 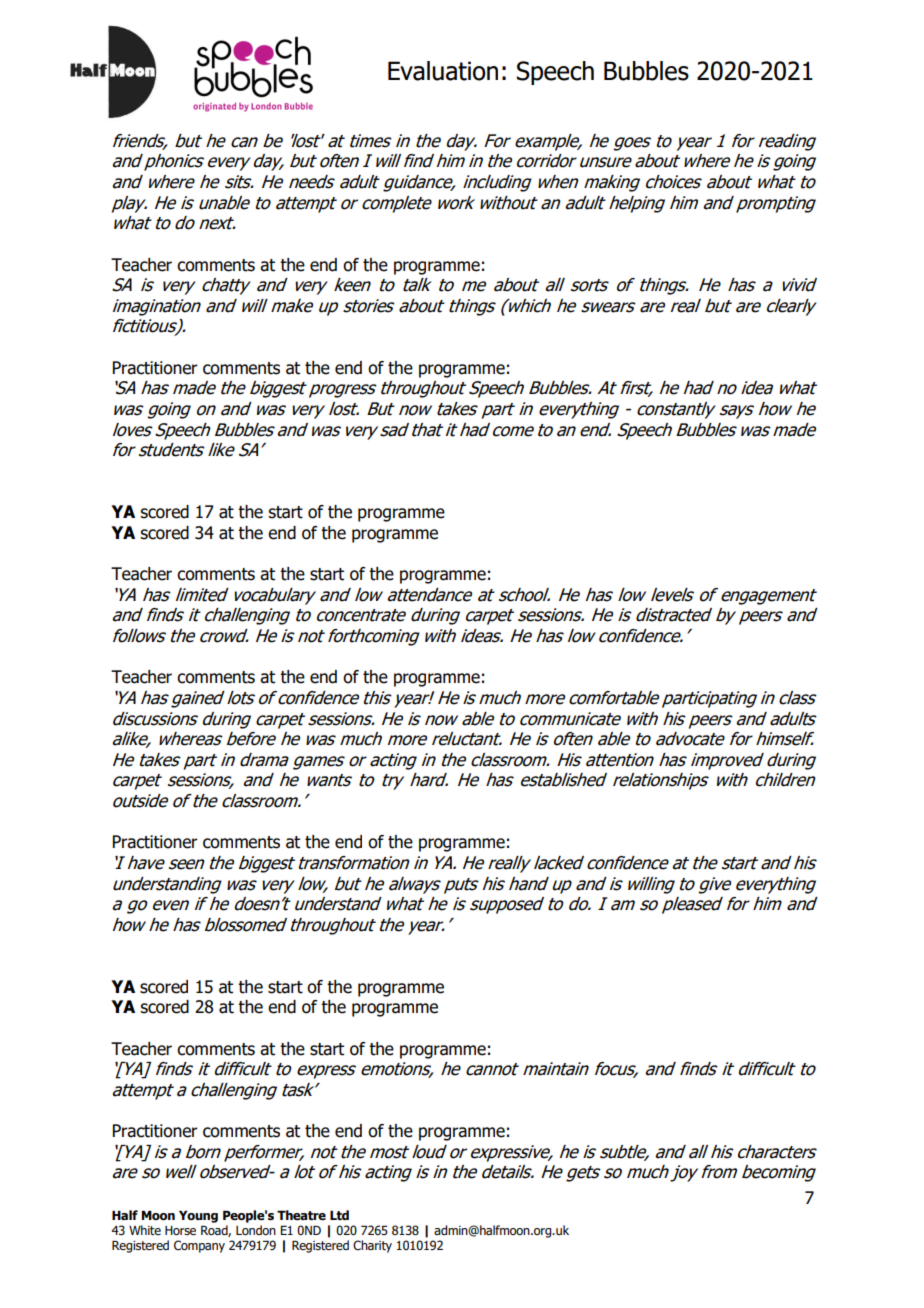 I want to click on White, so click(x=145, y=1230).
